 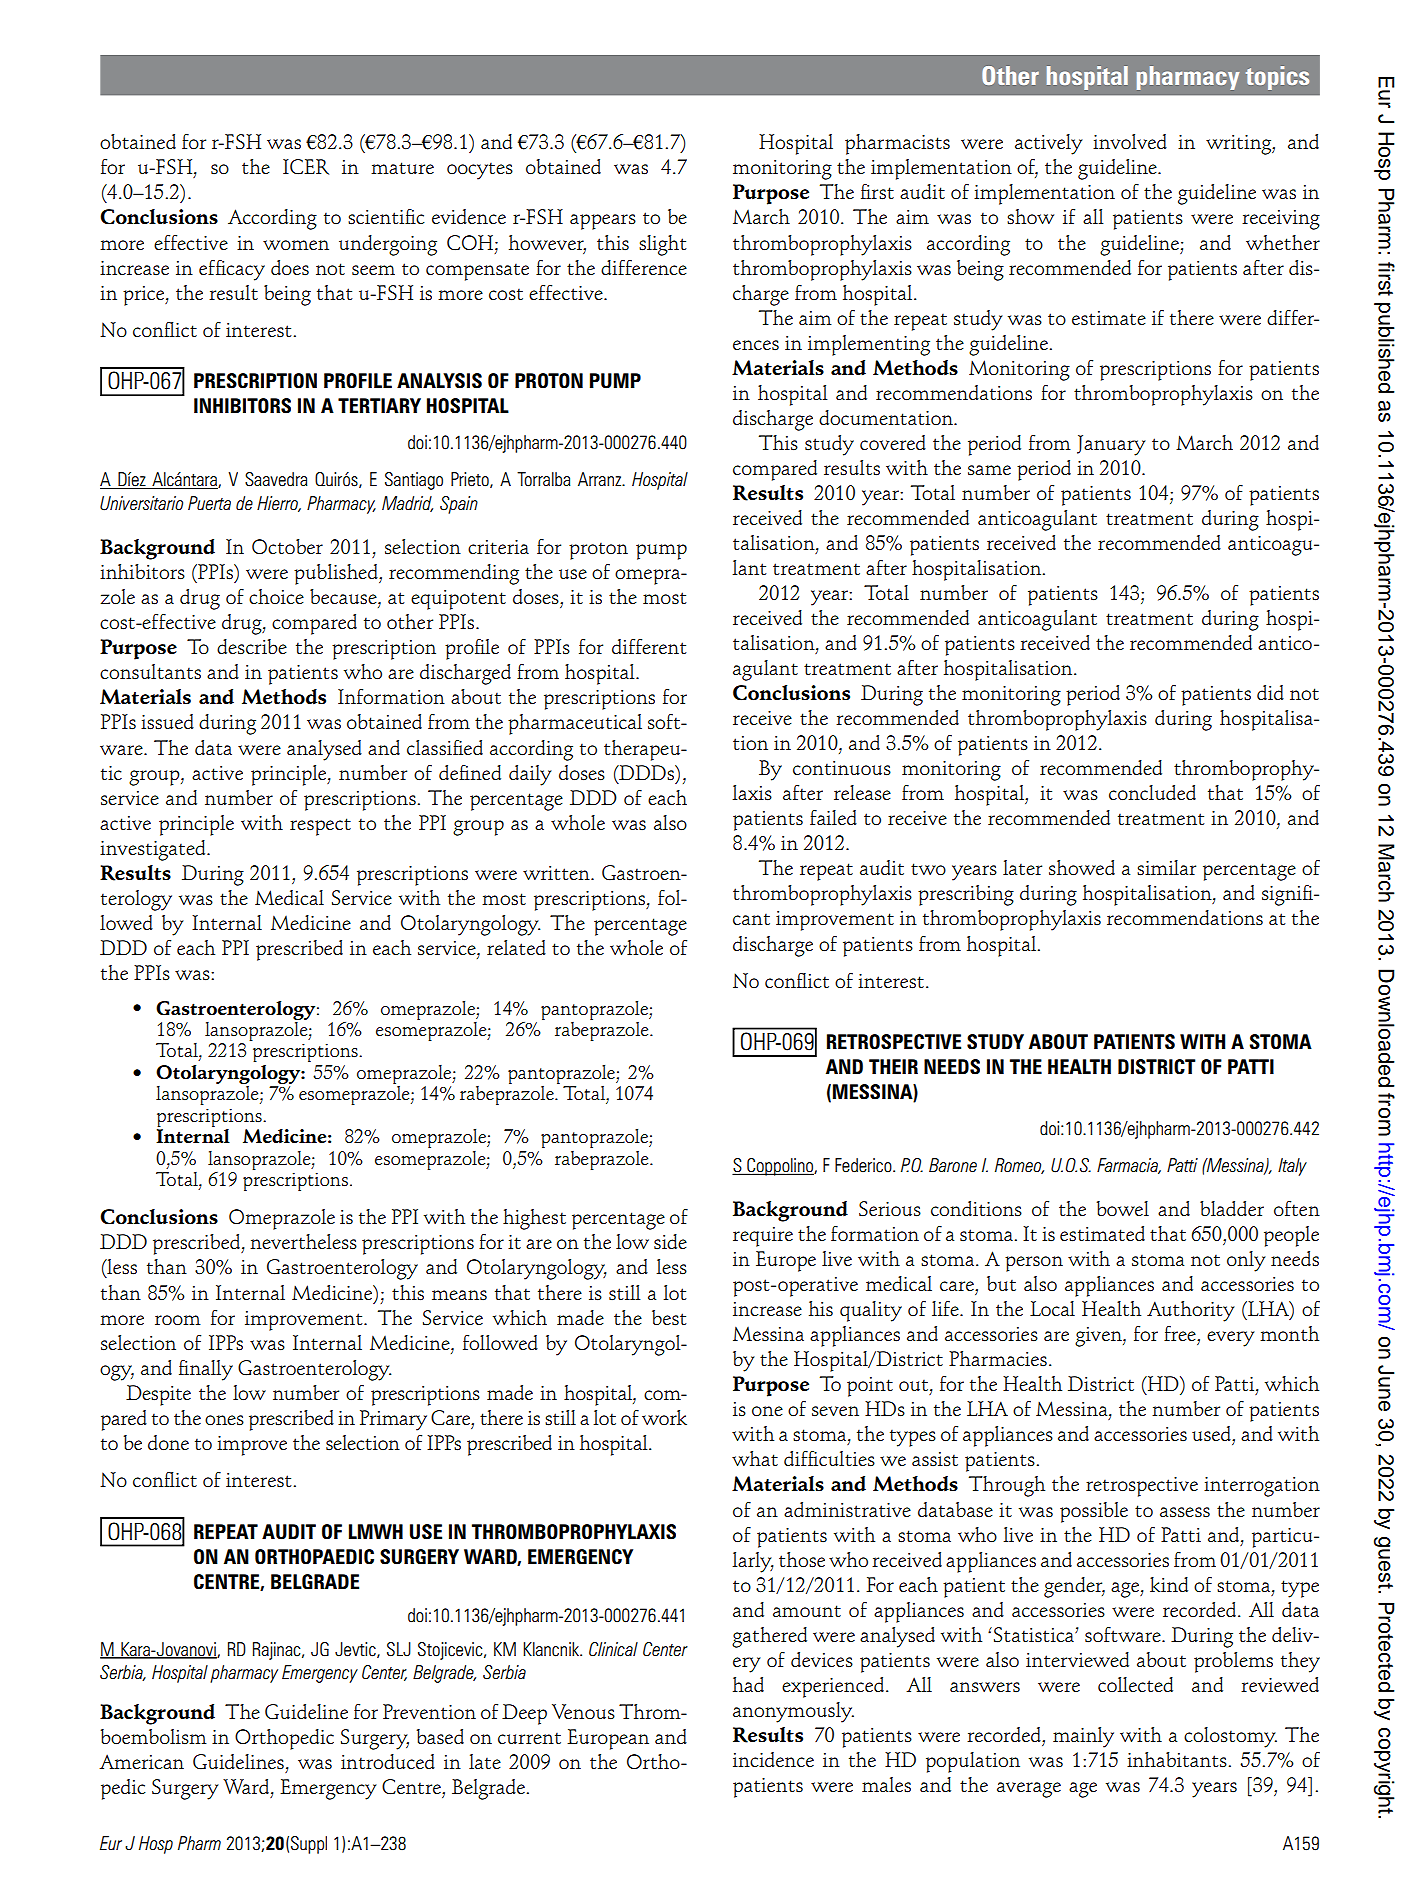 I want to click on January, so click(x=1111, y=445).
